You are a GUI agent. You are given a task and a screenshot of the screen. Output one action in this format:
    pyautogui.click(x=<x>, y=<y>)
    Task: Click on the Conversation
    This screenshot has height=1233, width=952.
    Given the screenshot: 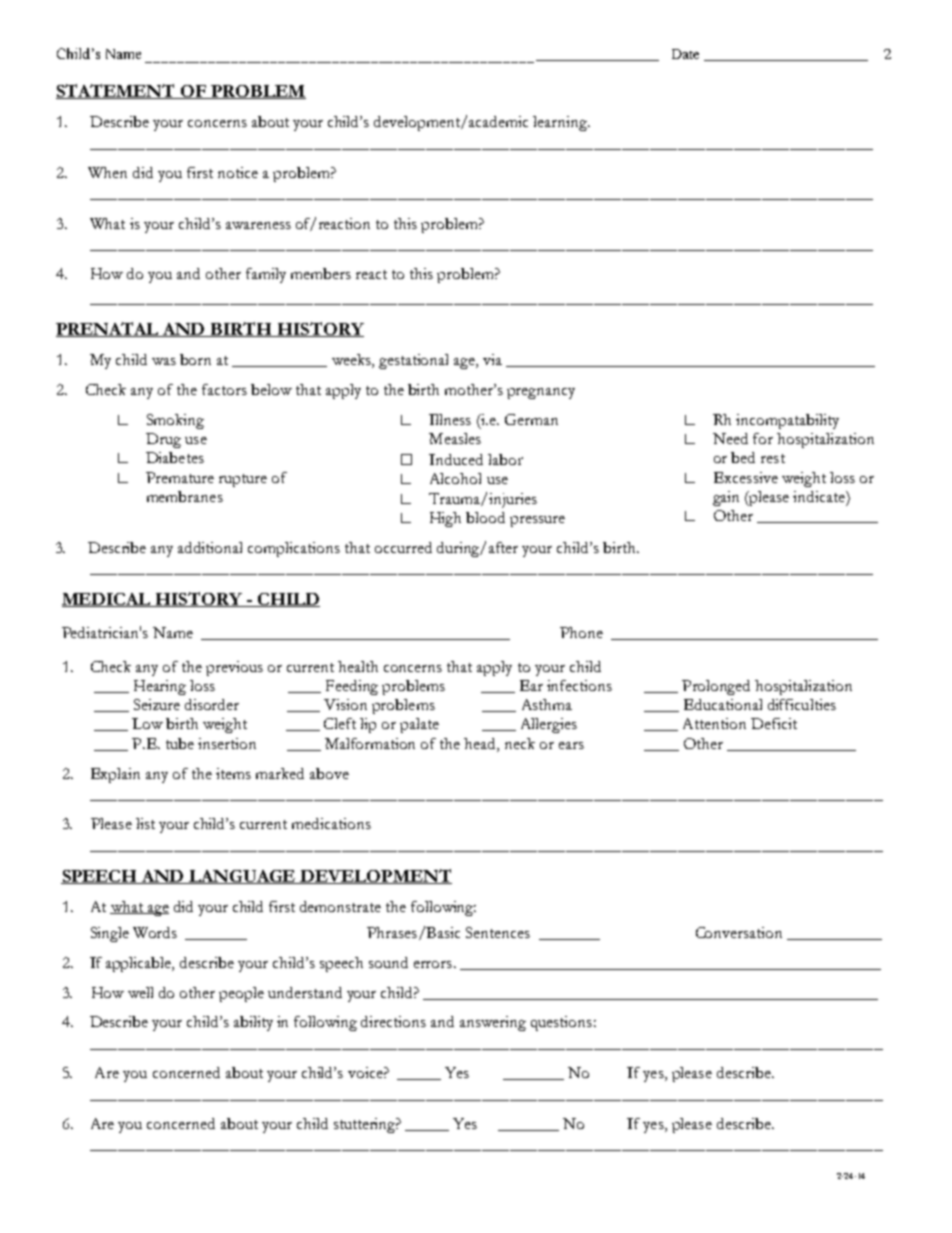 What is the action you would take?
    pyautogui.click(x=739, y=932)
